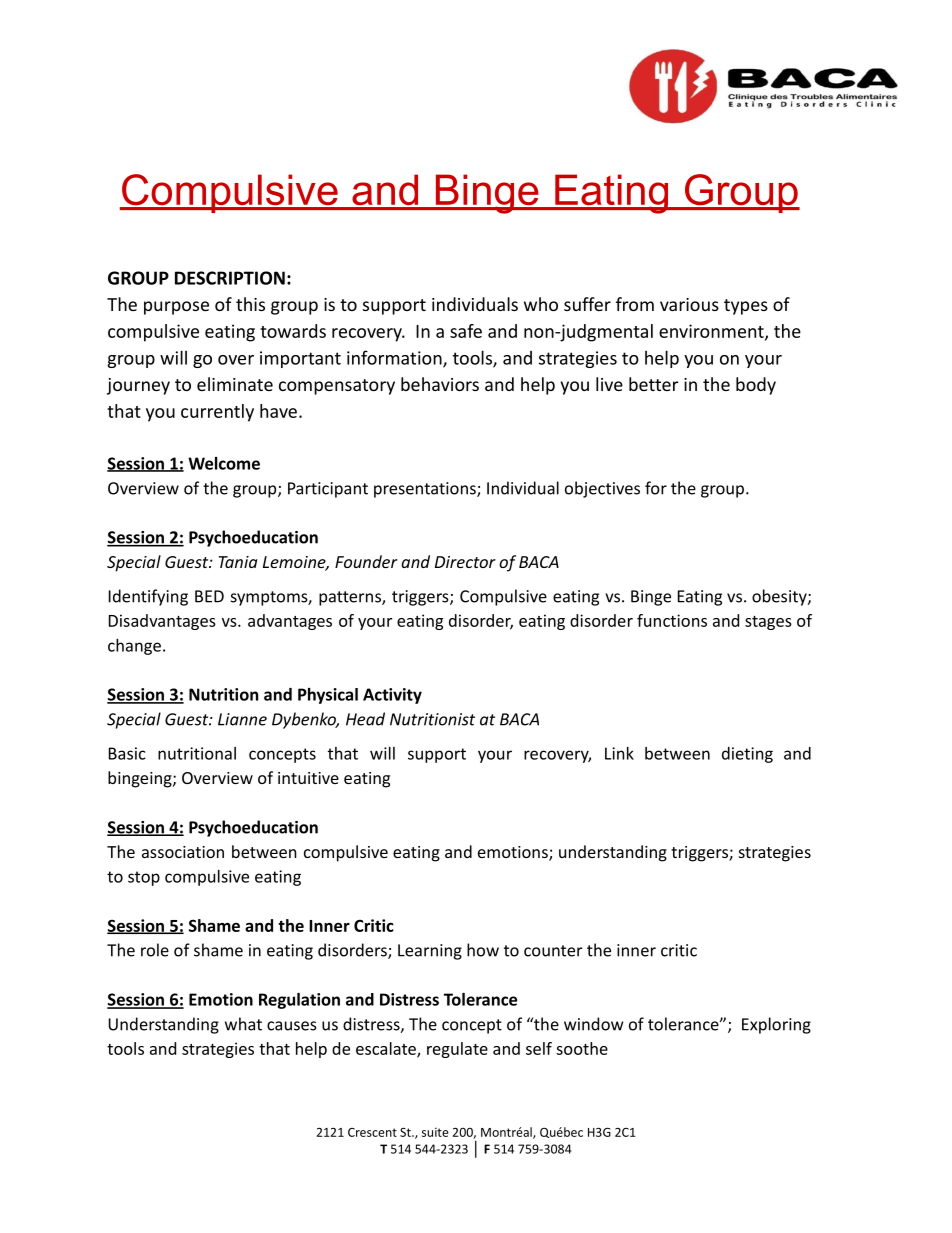  What do you see at coordinates (689, 304) in the page?
I see `various` at bounding box center [689, 304].
